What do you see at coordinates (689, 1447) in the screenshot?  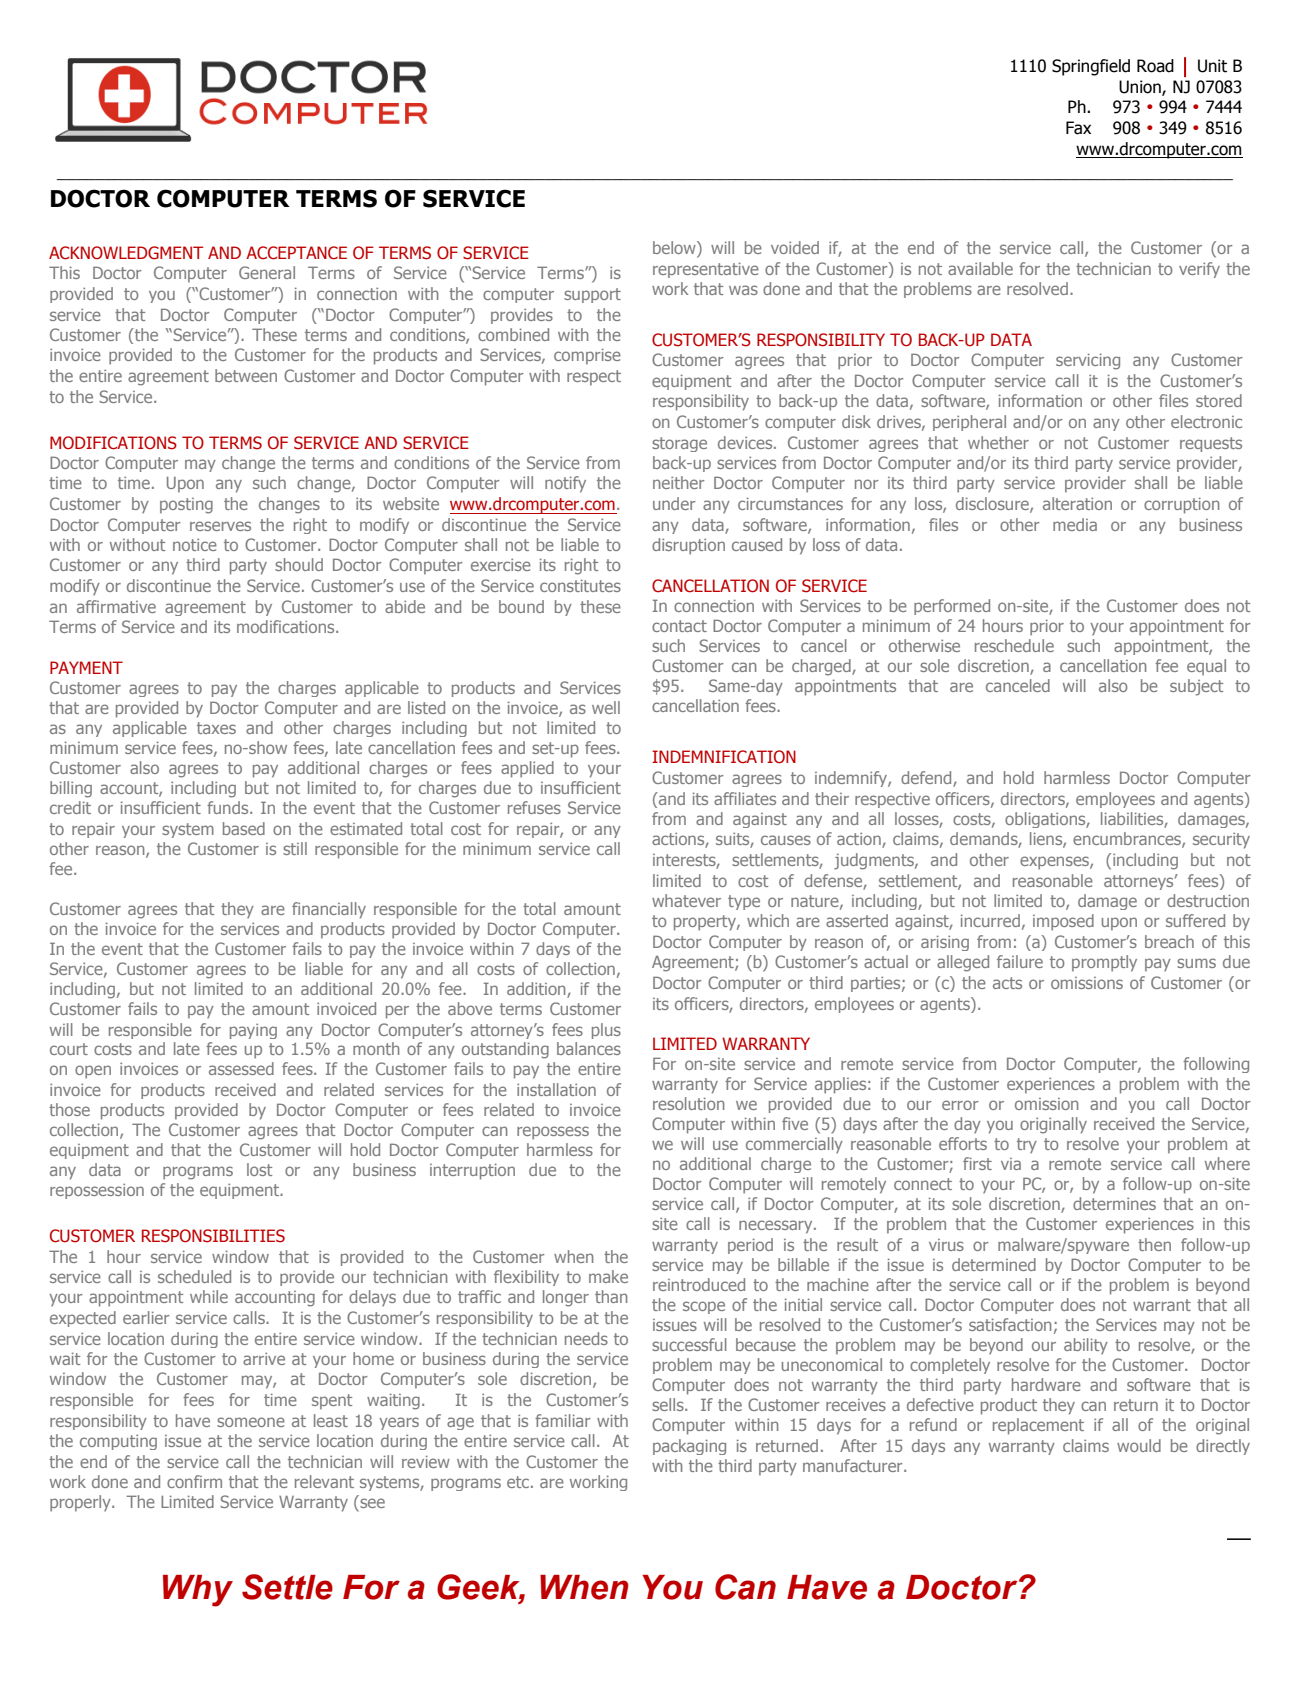 I see `packaging` at bounding box center [689, 1447].
